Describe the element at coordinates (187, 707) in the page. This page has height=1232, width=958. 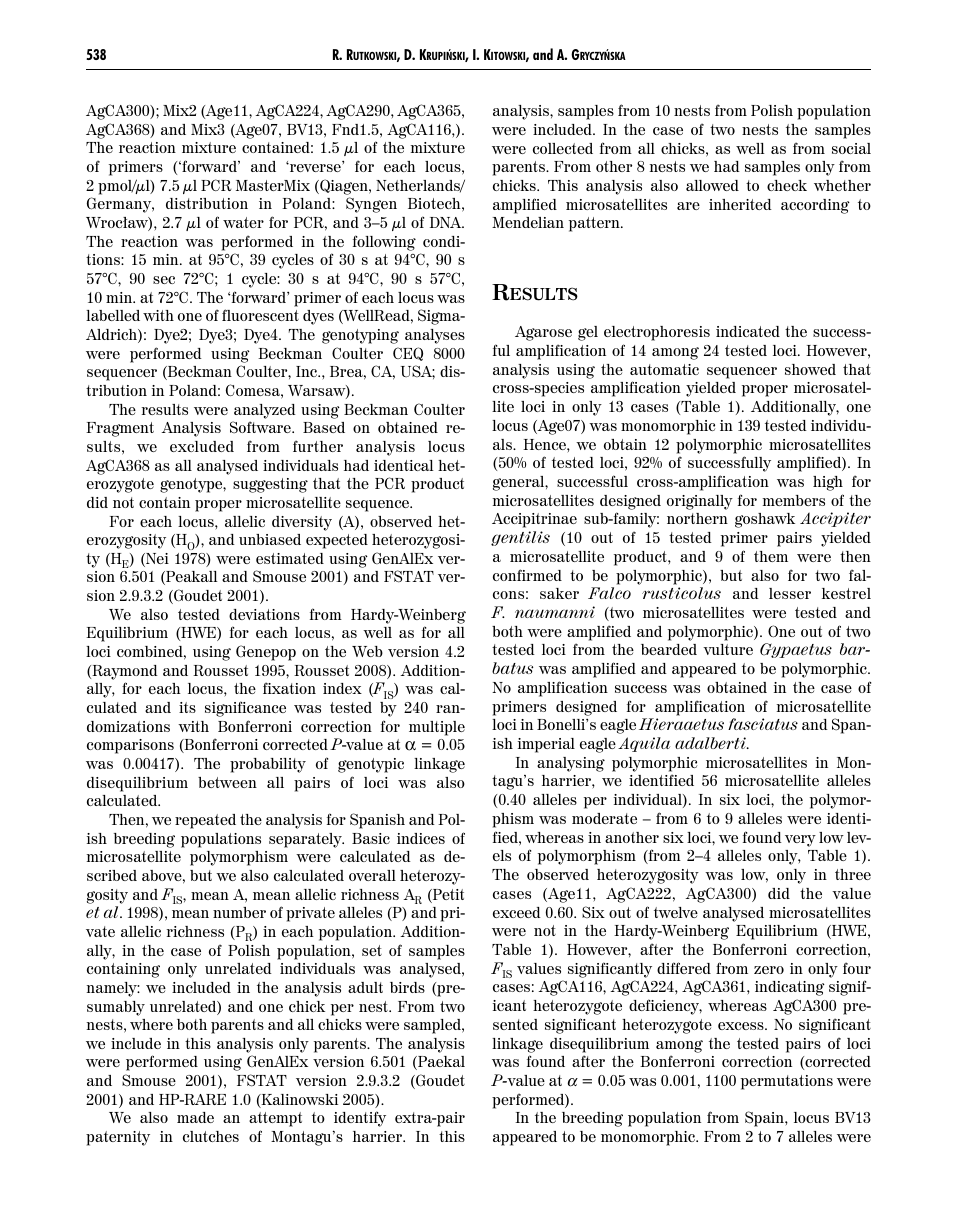
I see `its` at that location.
